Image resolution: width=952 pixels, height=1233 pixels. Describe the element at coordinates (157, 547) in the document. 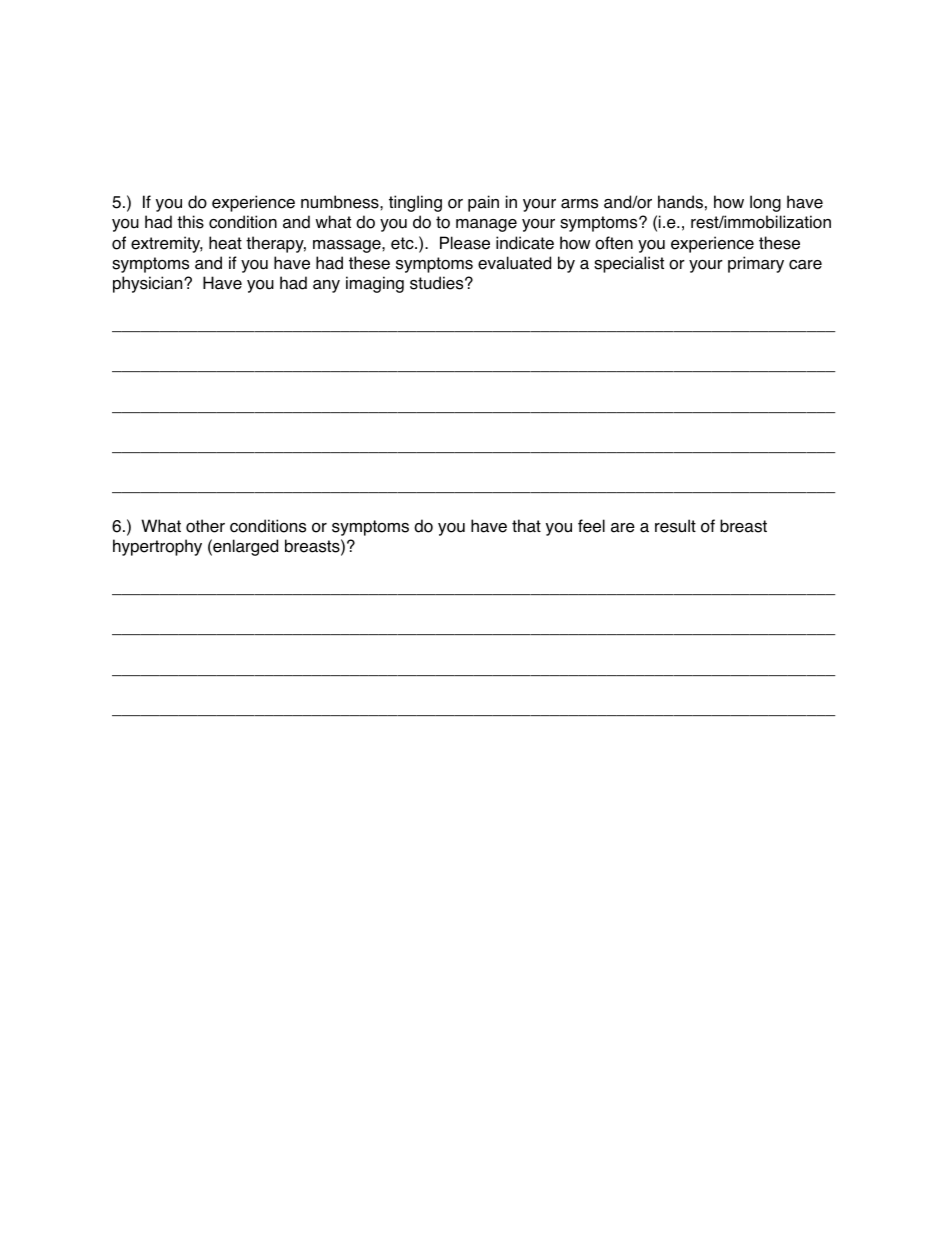

I see `hypertrophy` at that location.
